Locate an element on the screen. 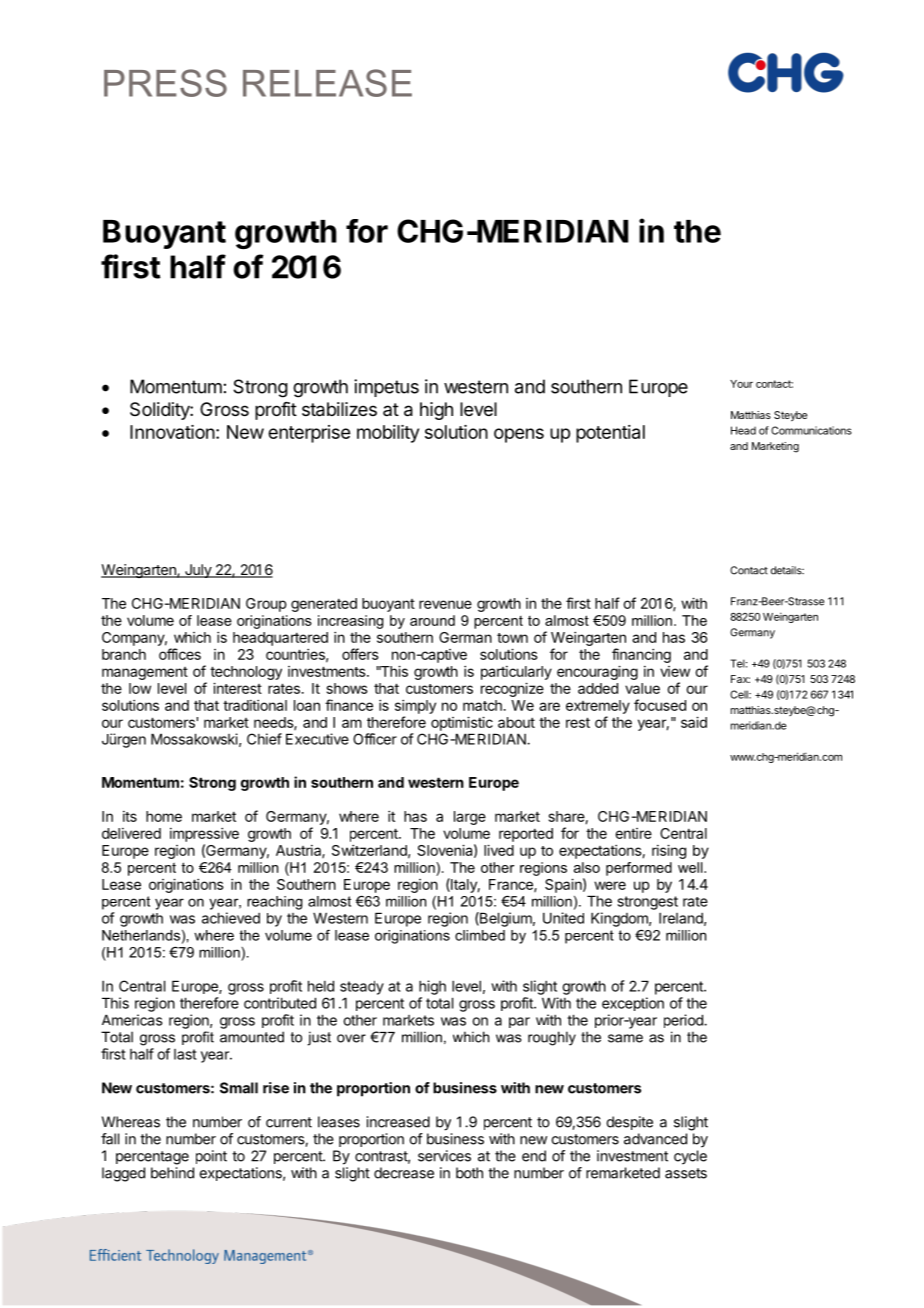 Image resolution: width=924 pixels, height=1308 pixels. point is located at coordinates (211, 1157).
